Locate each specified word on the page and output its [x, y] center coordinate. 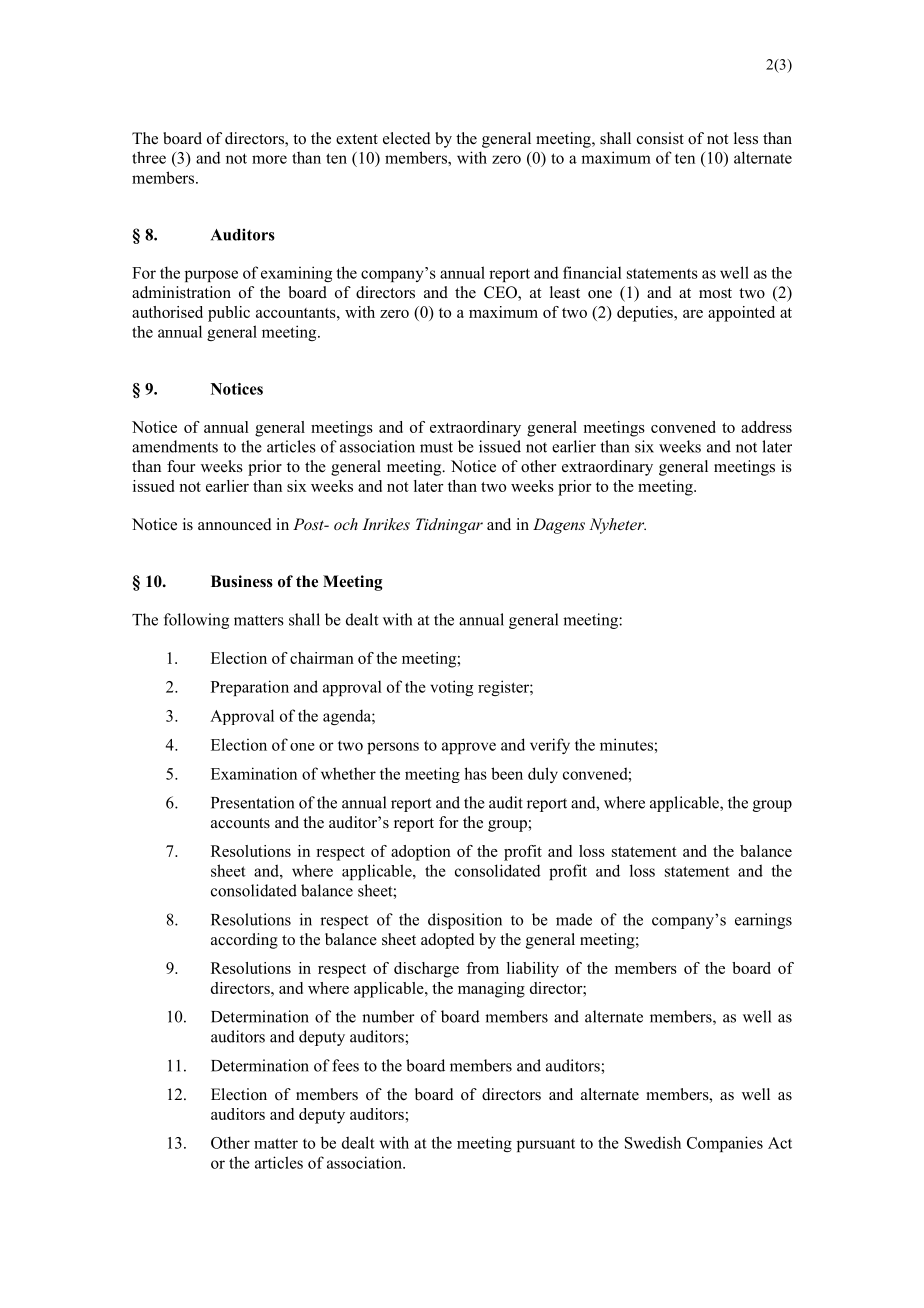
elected [407, 138]
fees [345, 1065]
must [436, 447]
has [475, 773]
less [746, 138]
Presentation [252, 802]
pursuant [546, 1145]
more [269, 159]
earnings [763, 921]
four [181, 466]
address [766, 427]
